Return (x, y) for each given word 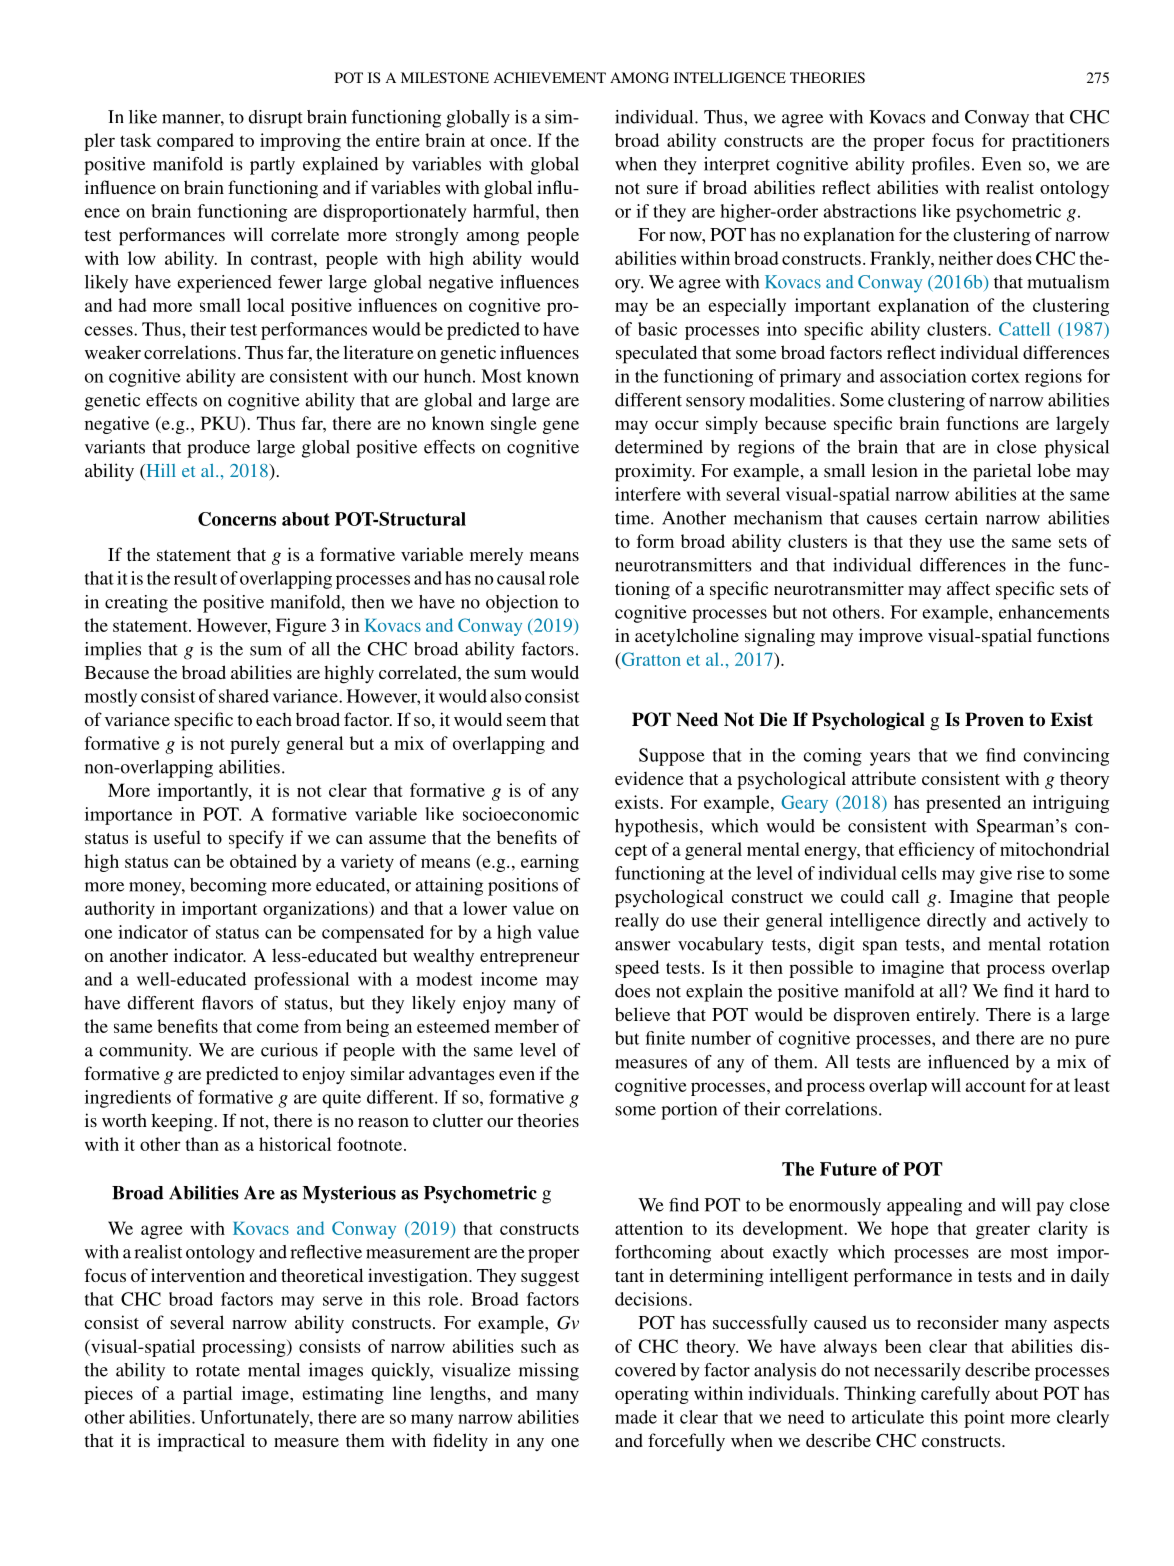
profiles (941, 166)
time (633, 518)
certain (951, 518)
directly (956, 922)
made (636, 1417)
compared (195, 142)
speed (637, 969)
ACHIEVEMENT (550, 77)
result (195, 578)
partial (207, 1395)
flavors (227, 1003)
